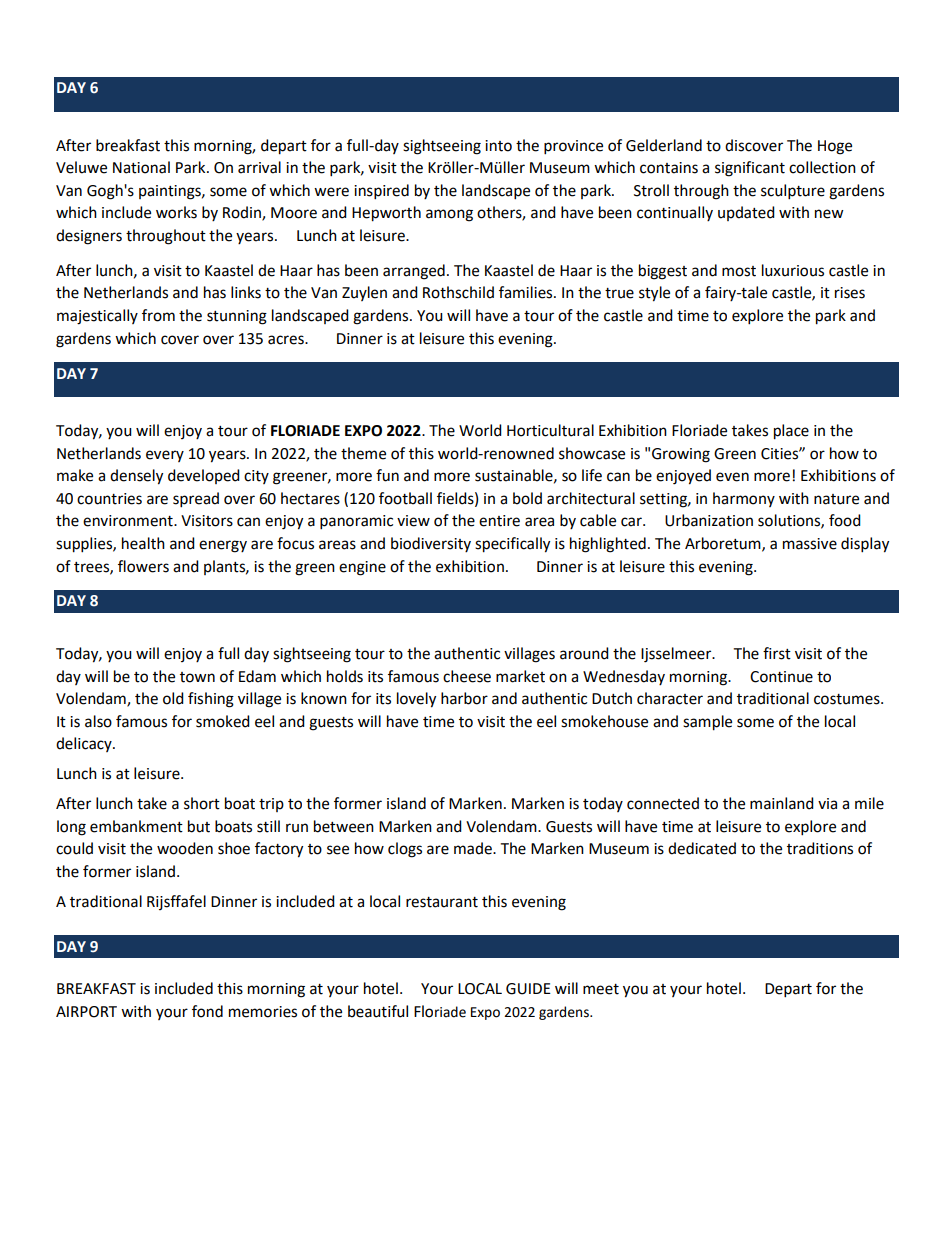 The image size is (952, 1233). I want to click on fond, so click(207, 1011).
